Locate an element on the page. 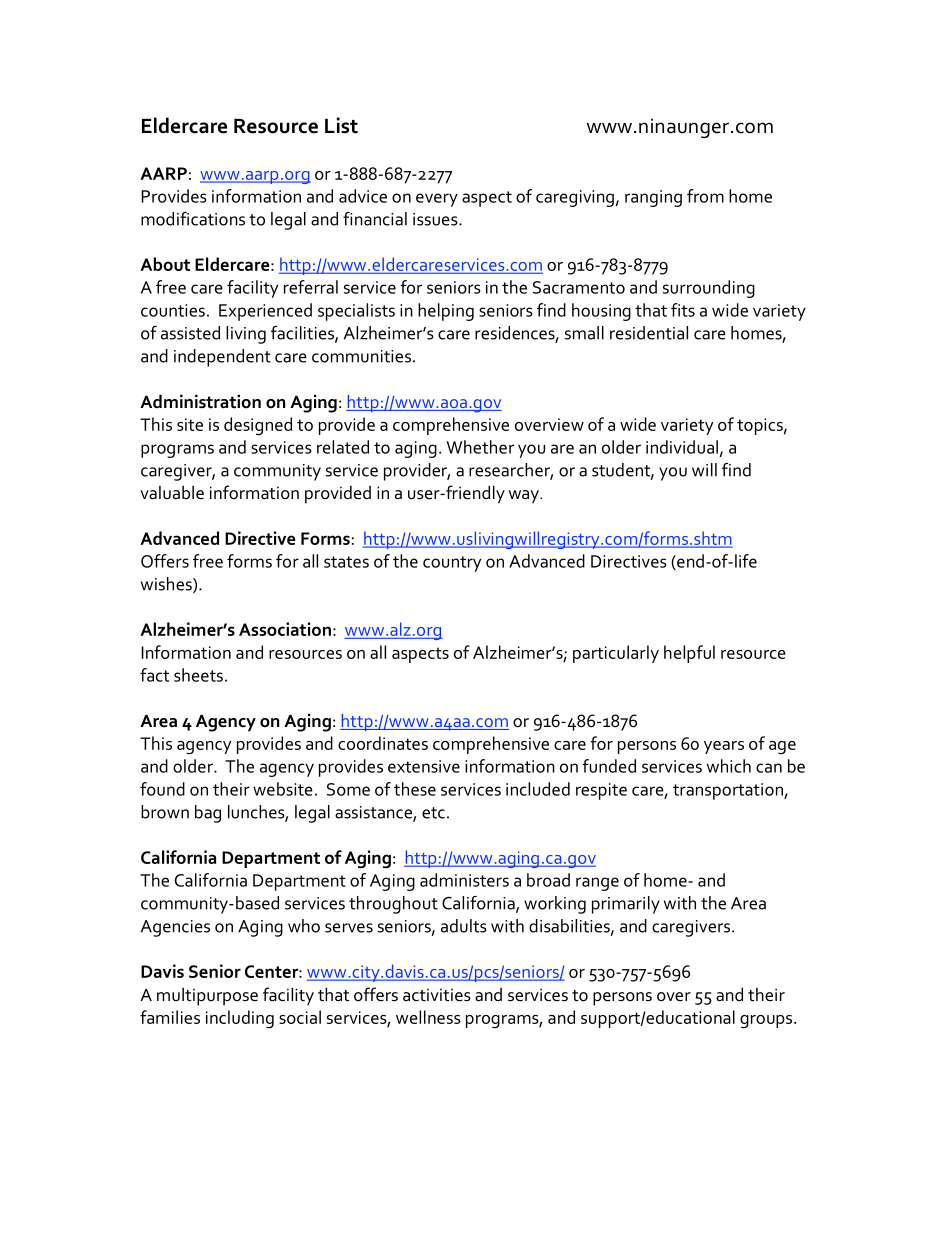  activities is located at coordinates (437, 995).
